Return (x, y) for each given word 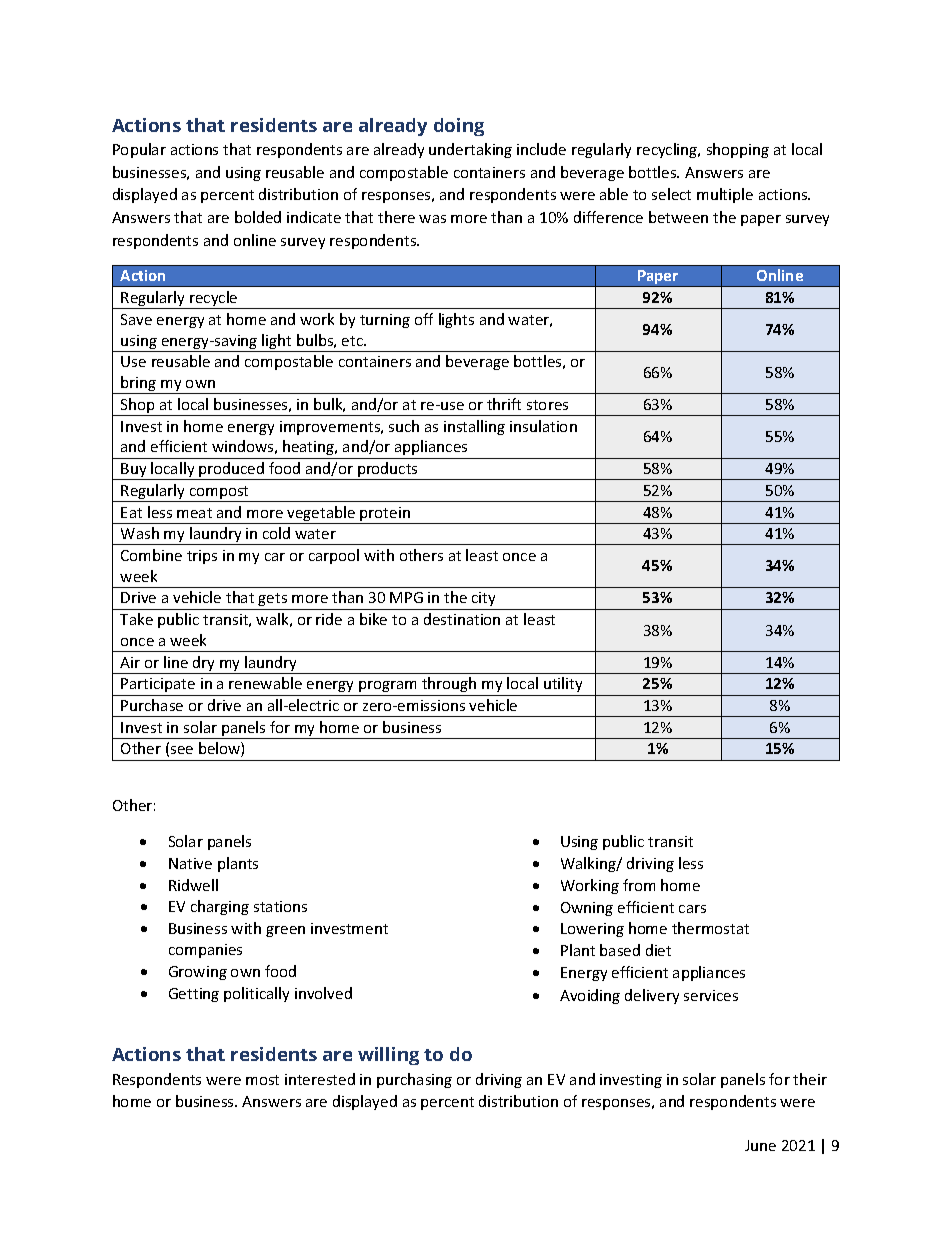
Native (190, 863)
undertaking (470, 150)
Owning (587, 909)
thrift (504, 404)
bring (139, 385)
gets (272, 599)
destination (462, 619)
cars (692, 909)
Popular (139, 150)
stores (547, 405)
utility (563, 684)
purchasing (414, 1080)
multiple (725, 195)
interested (320, 1079)
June (760, 1145)
